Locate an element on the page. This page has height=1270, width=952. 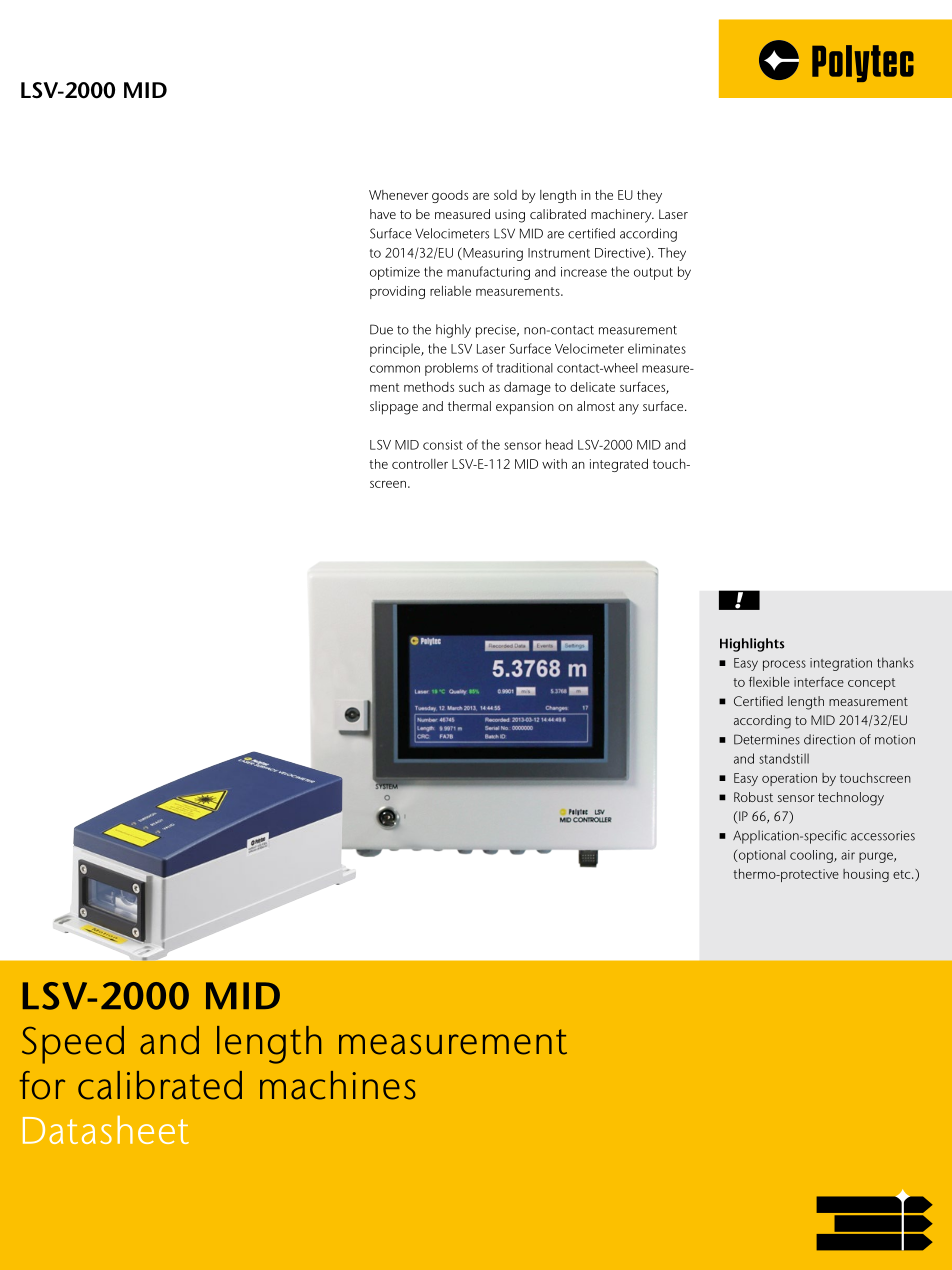
Speed is located at coordinates (73, 1045).
